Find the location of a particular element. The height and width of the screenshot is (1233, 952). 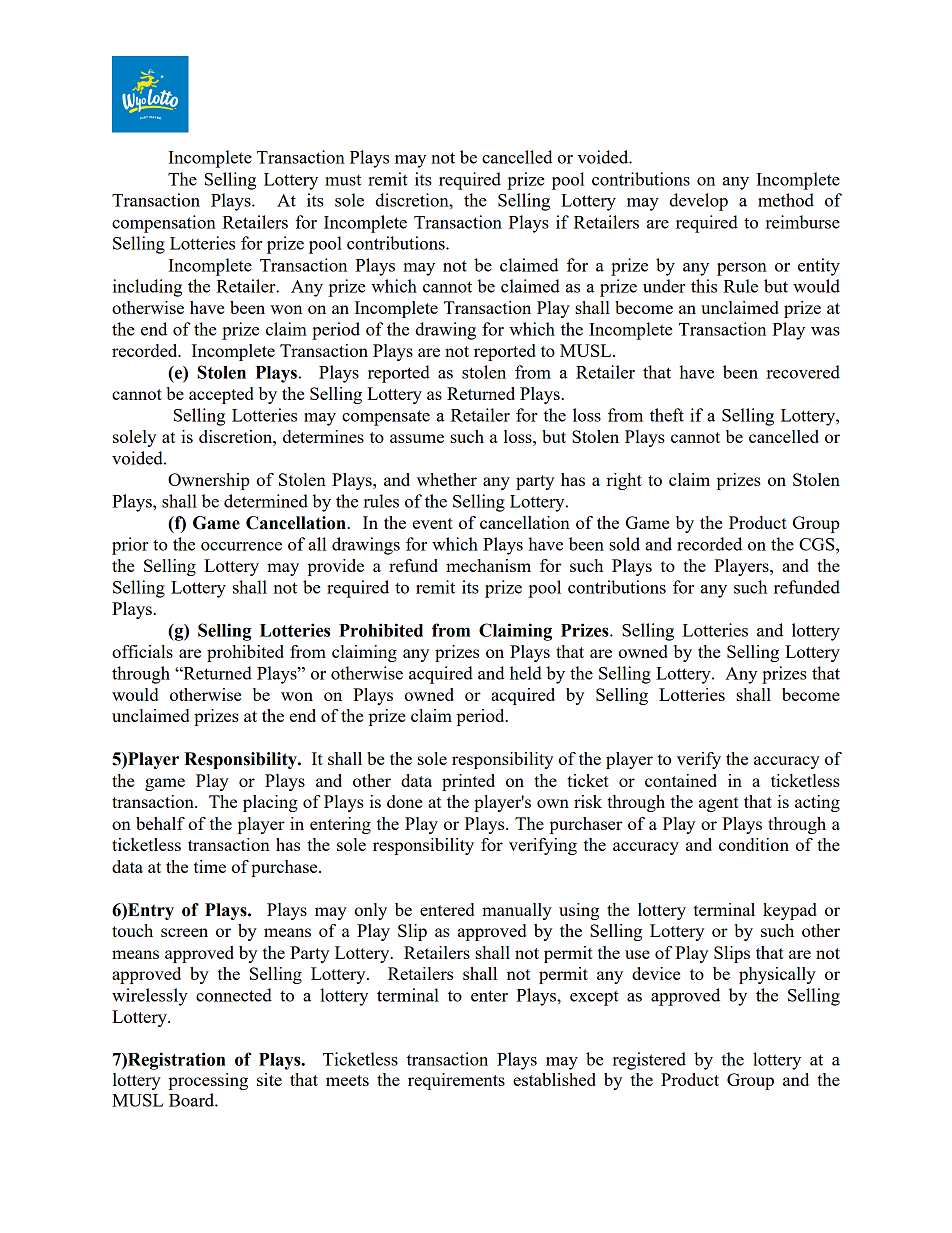

develop is located at coordinates (698, 202).
